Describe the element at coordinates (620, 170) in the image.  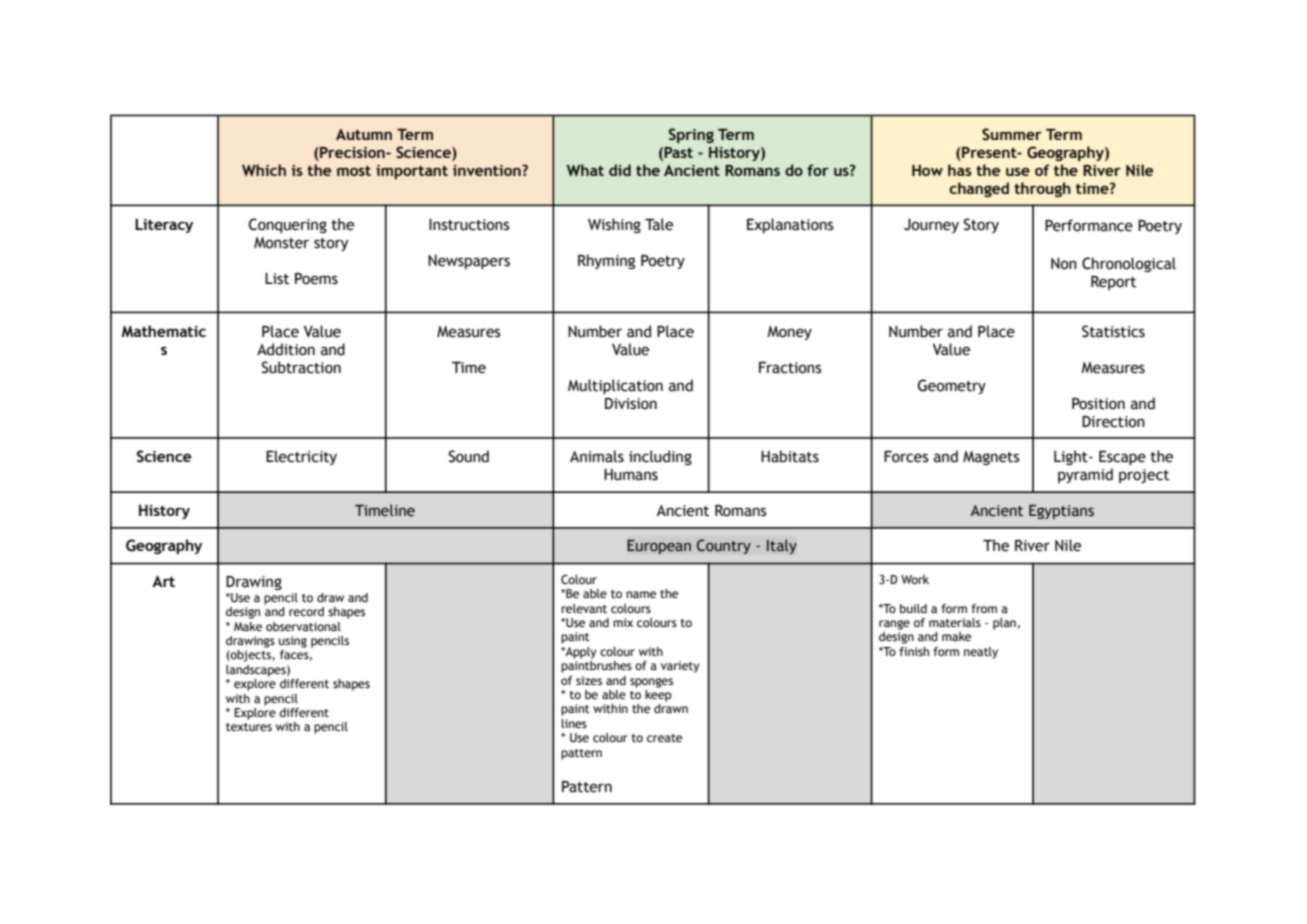
I see `did` at that location.
